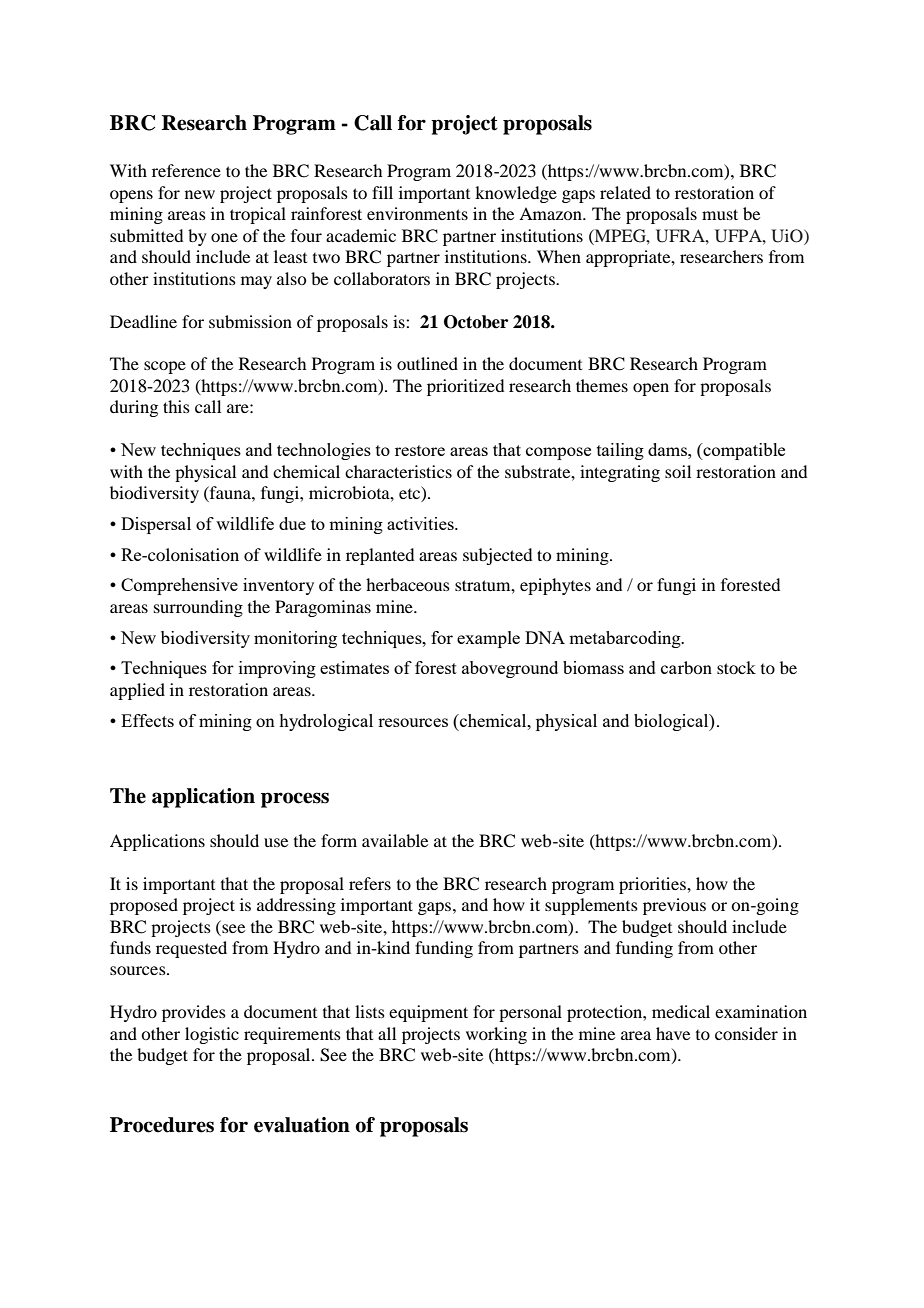 The width and height of the screenshot is (924, 1308). I want to click on priorities, so click(653, 885).
